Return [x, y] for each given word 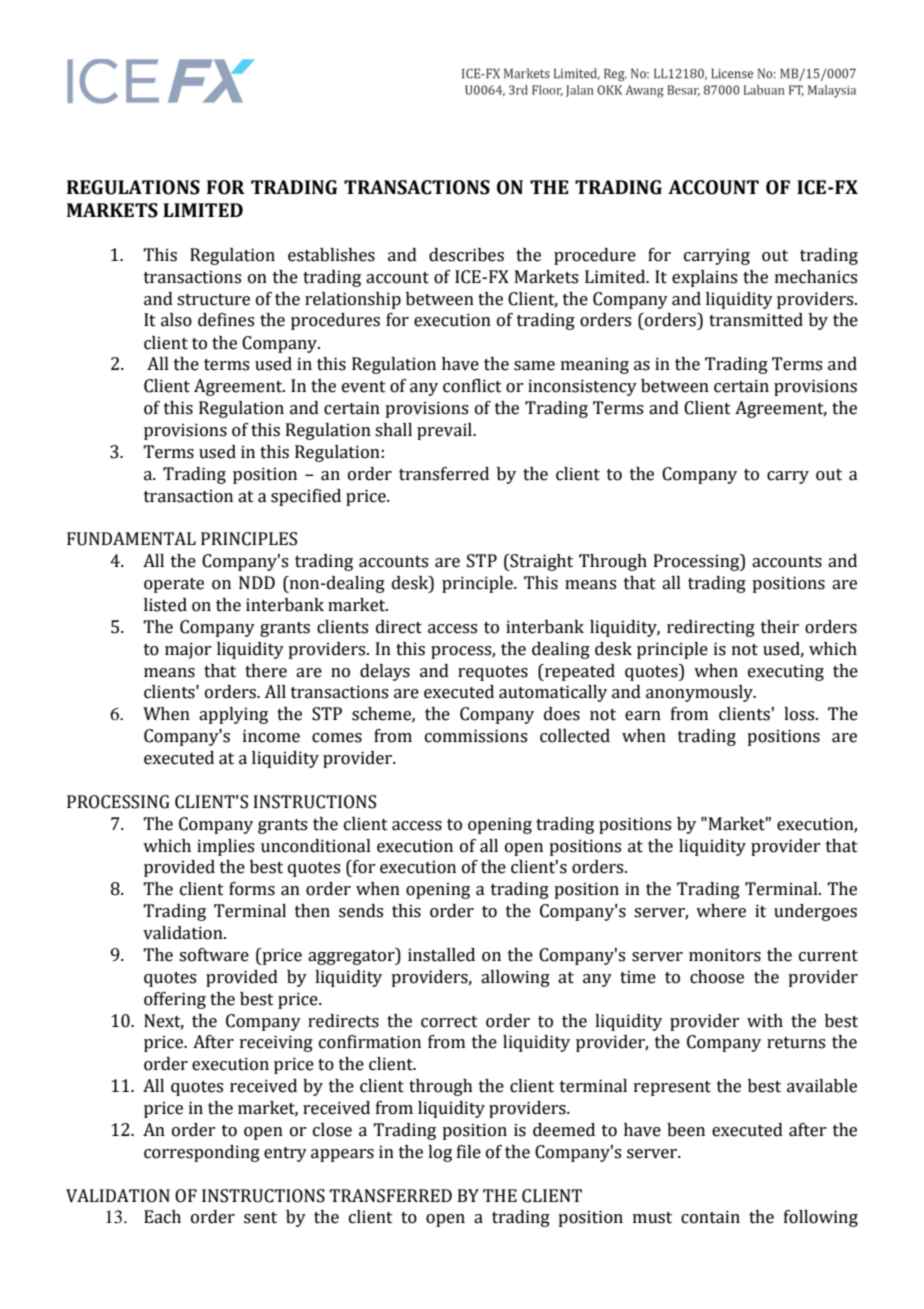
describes [466, 255]
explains [704, 278]
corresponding [202, 1153]
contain [710, 1217]
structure [213, 300]
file [469, 1152]
